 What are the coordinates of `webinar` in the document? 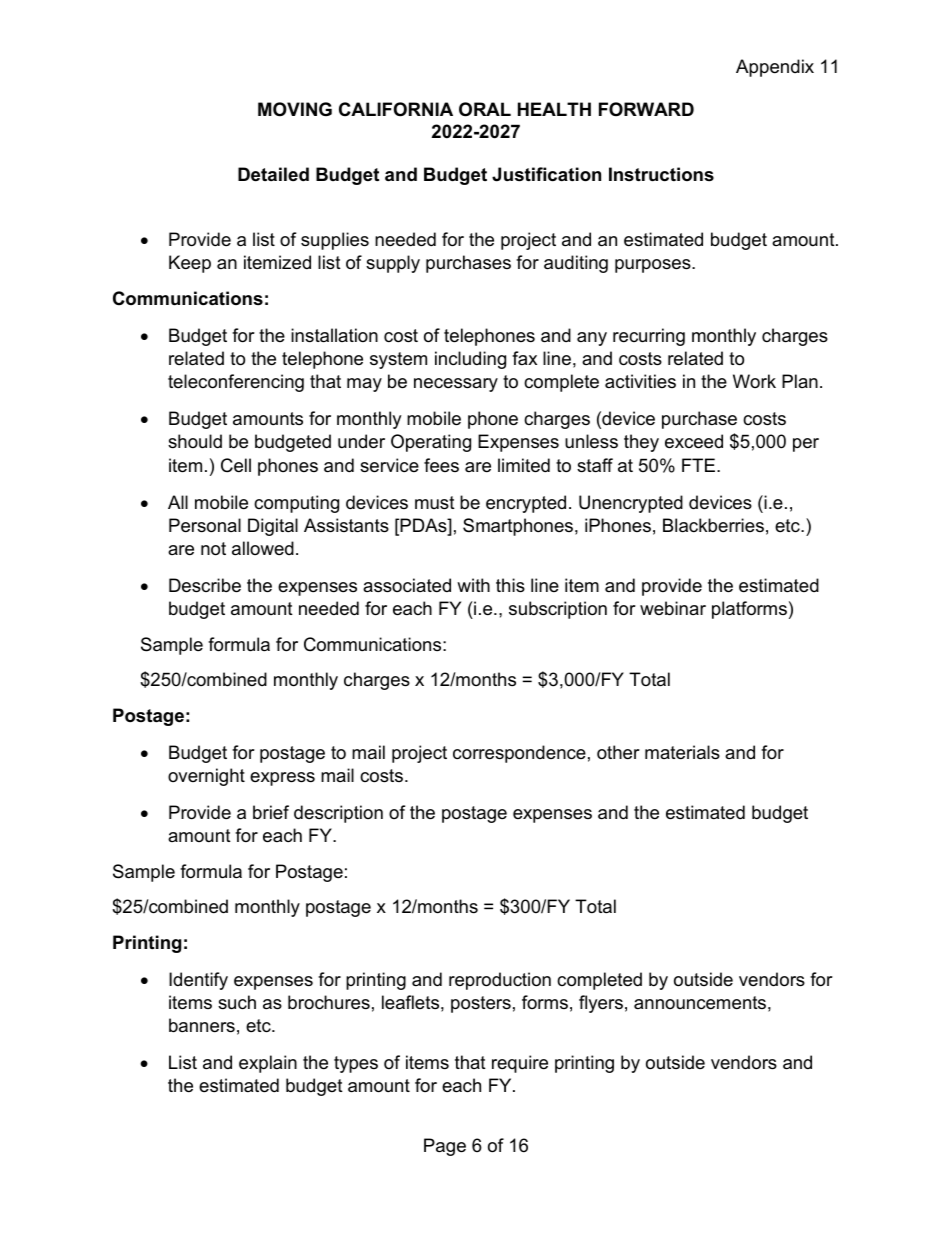 It's located at (673, 608).
